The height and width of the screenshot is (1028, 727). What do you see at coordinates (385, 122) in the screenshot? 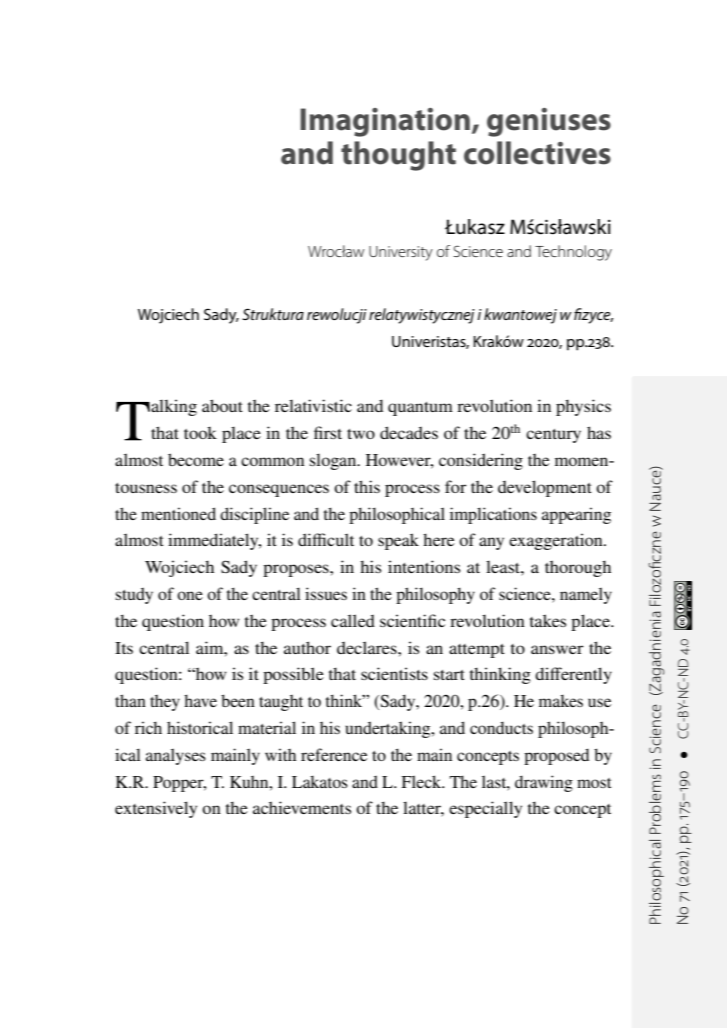
I see `Imagination` at bounding box center [385, 122].
